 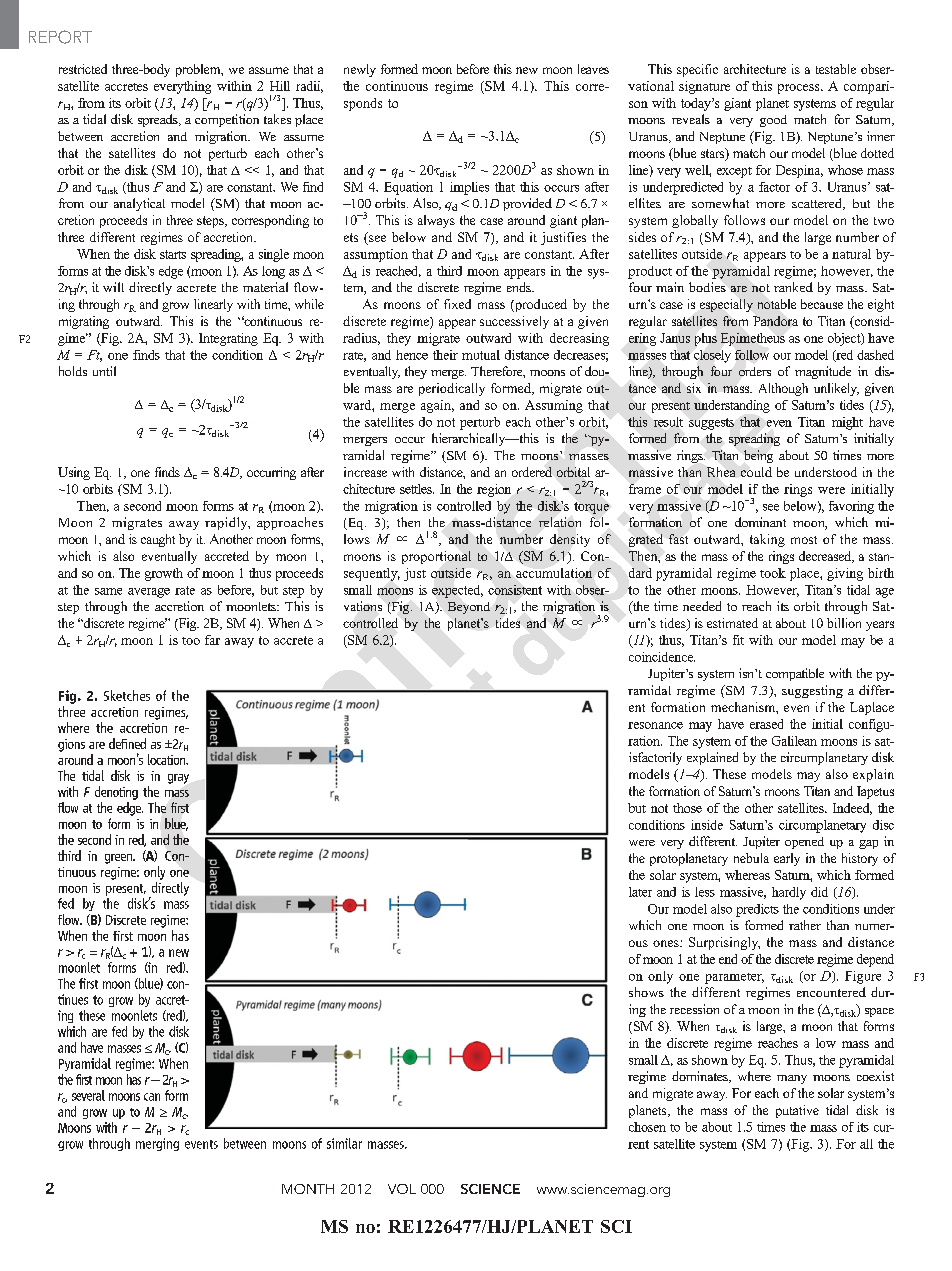 What do you see at coordinates (494, 490) in the document?
I see `region` at bounding box center [494, 490].
